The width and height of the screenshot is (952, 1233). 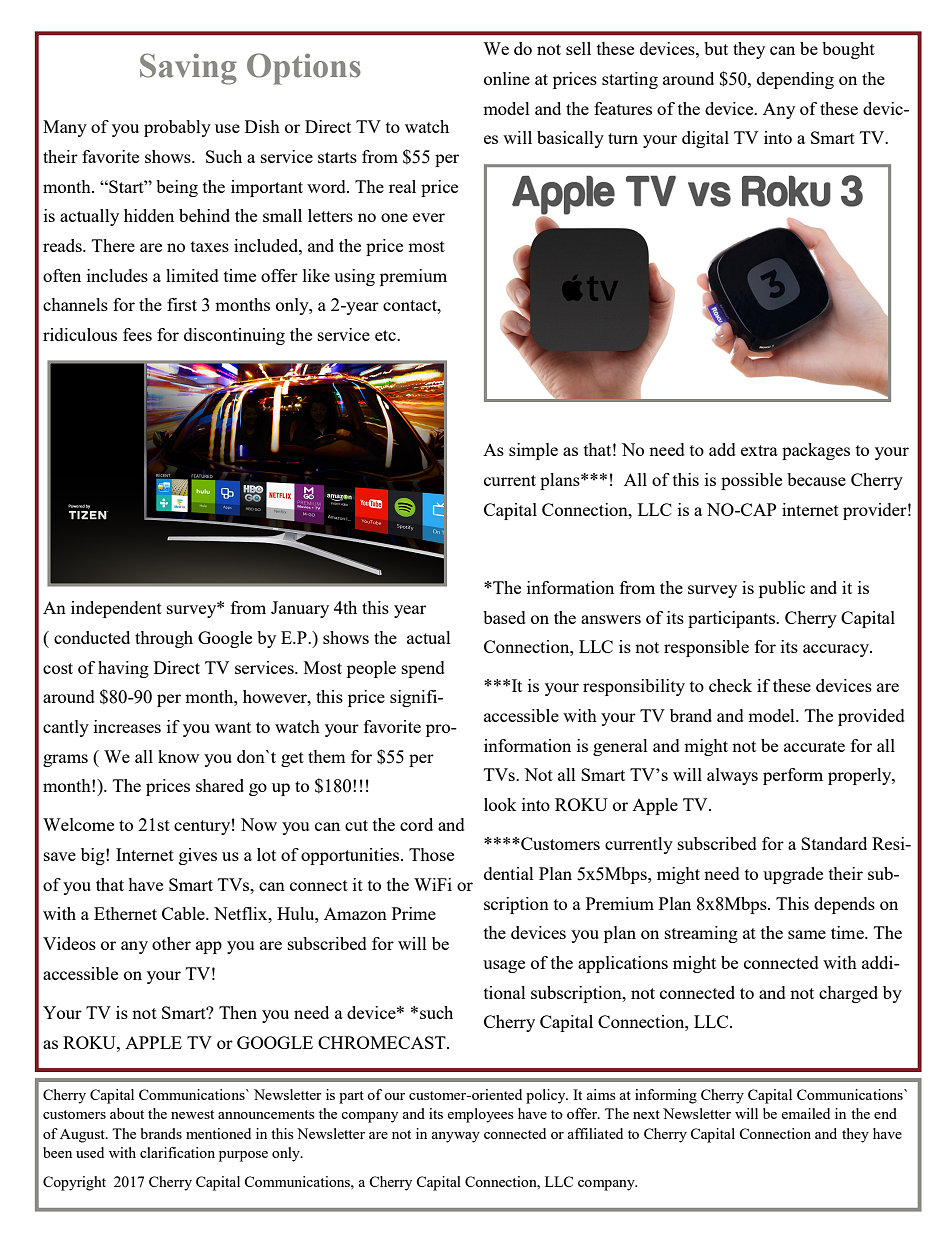 I want to click on through, so click(x=164, y=639).
